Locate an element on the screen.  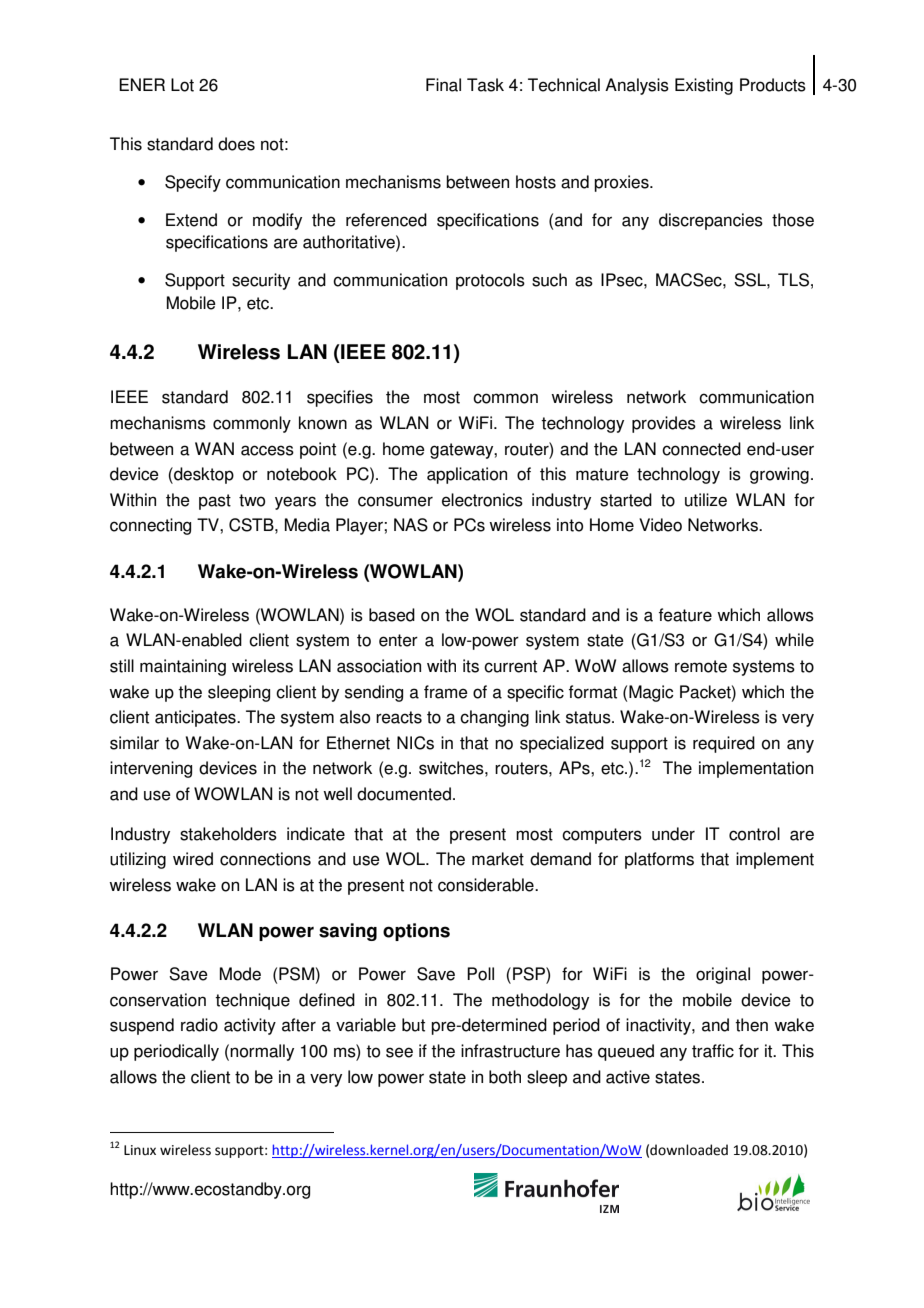
Existing is located at coordinates (704, 86).
